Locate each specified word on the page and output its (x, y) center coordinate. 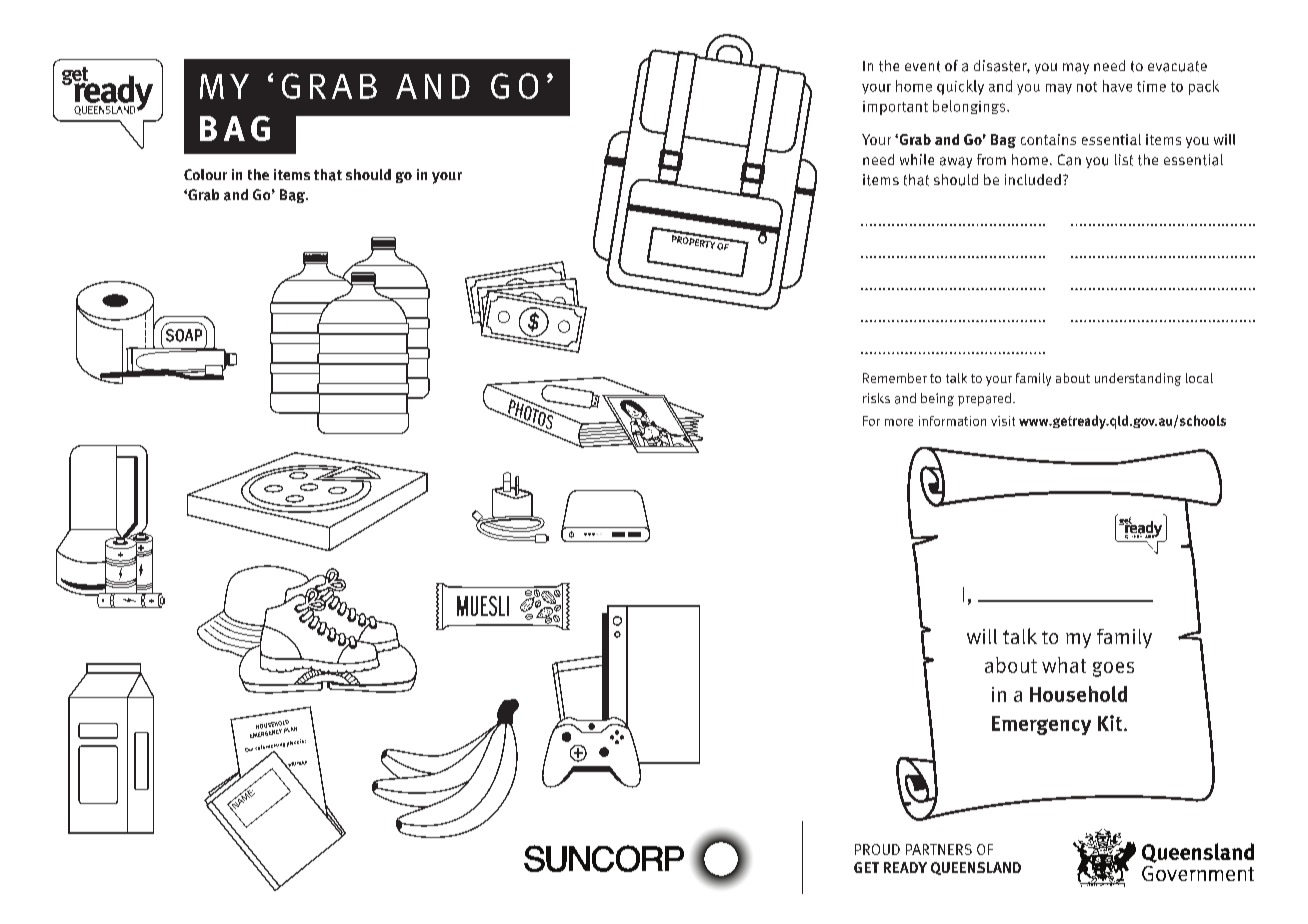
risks (876, 398)
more (899, 422)
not (1087, 87)
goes (1113, 669)
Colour (205, 174)
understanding (1138, 379)
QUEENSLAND (976, 868)
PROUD (877, 849)
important (895, 108)
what (1064, 665)
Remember (895, 378)
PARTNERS (939, 849)
